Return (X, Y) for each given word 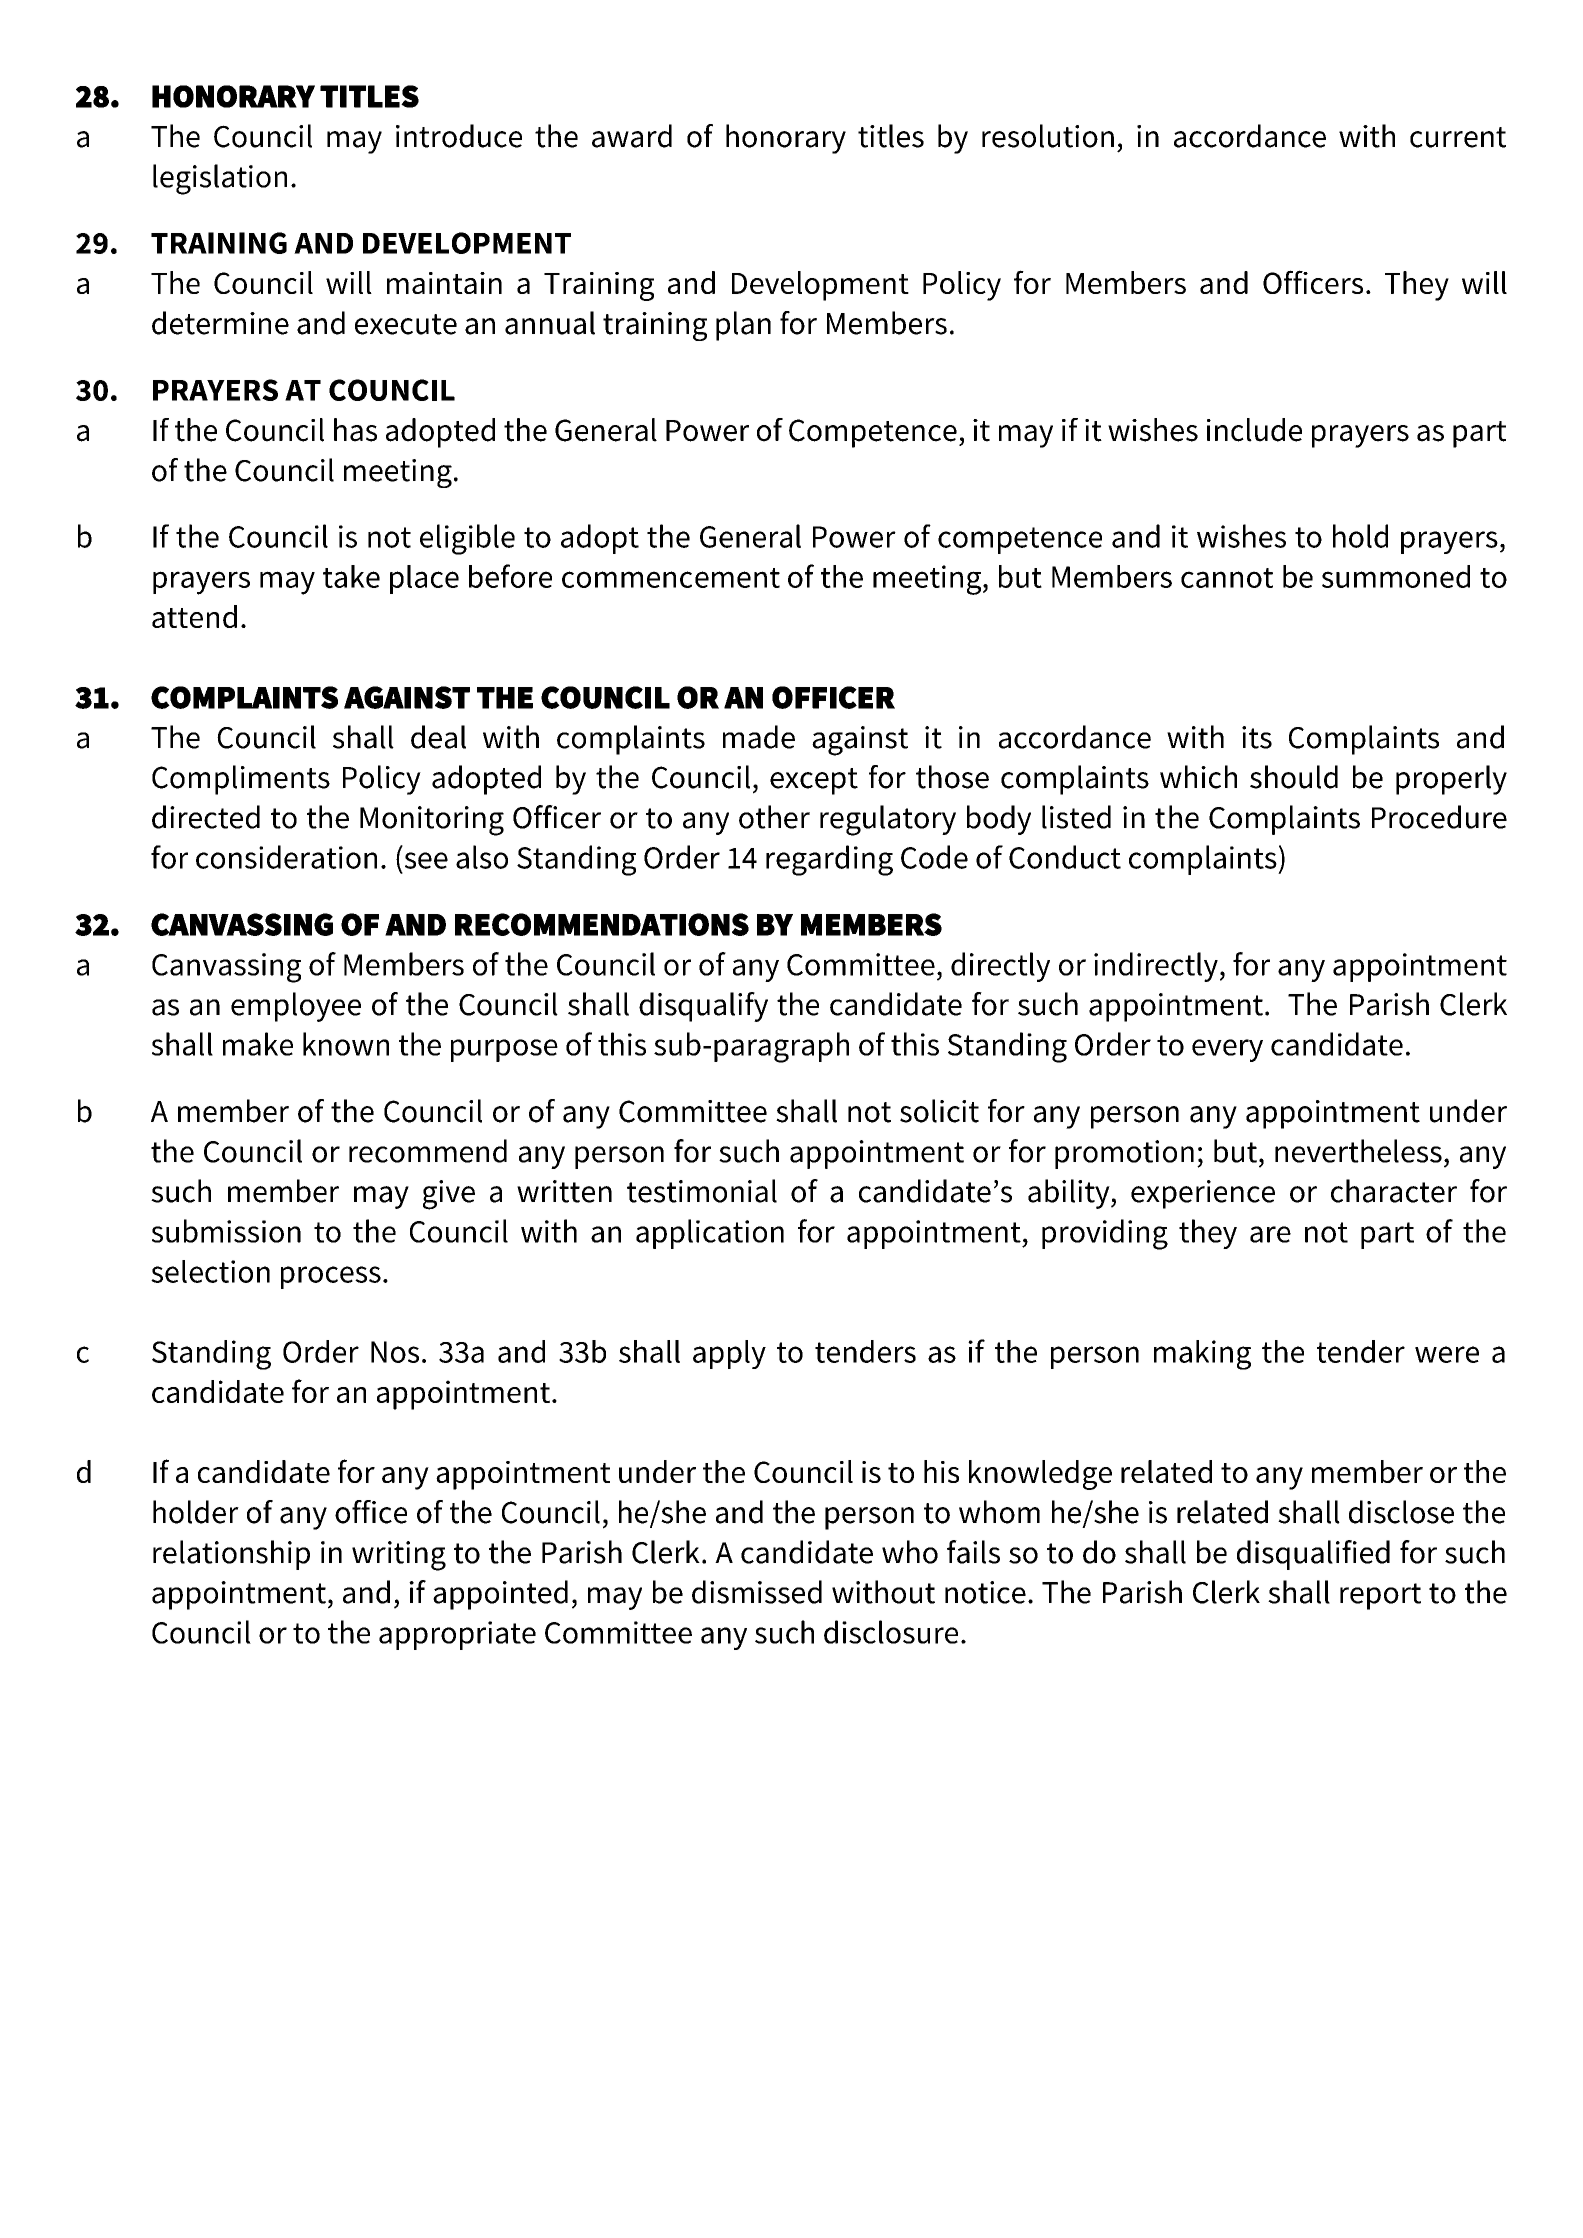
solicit (939, 1111)
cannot (1227, 578)
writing (399, 1556)
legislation (220, 179)
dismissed (757, 1592)
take (351, 576)
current (1458, 137)
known (346, 1044)
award (632, 136)
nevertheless (1358, 1151)
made (759, 737)
